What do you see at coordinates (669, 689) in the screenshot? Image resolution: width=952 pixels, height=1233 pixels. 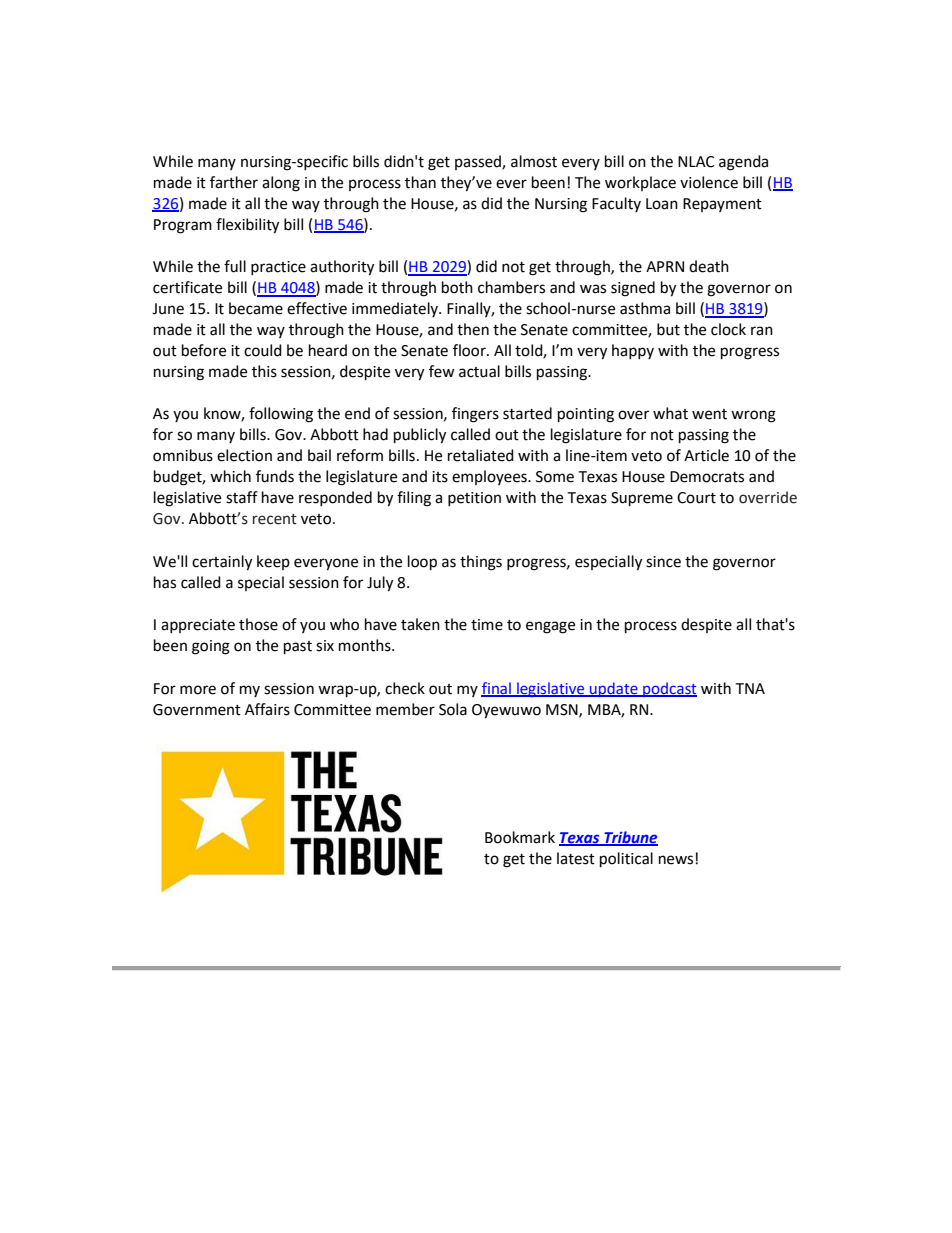 I see `podcast` at bounding box center [669, 689].
